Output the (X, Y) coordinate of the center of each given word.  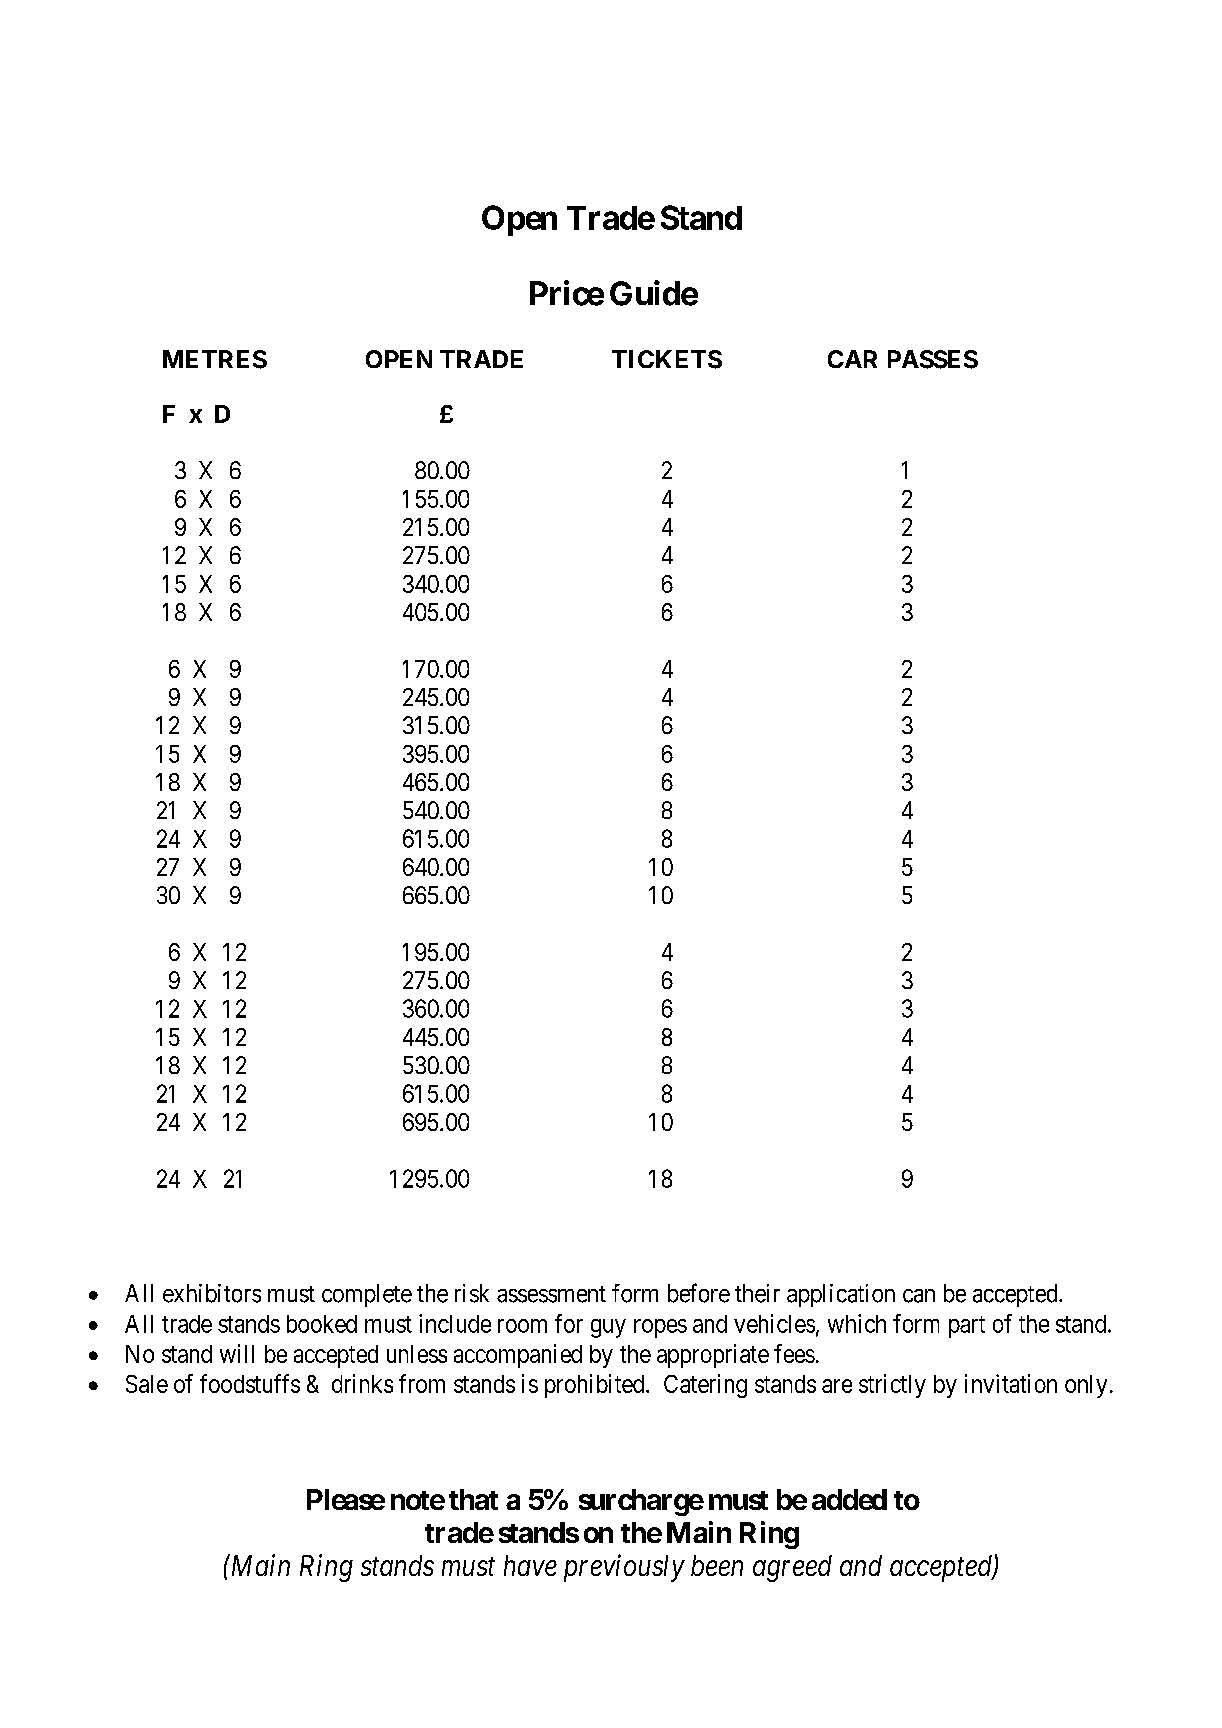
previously (624, 1568)
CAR (852, 359)
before (699, 1293)
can (919, 1296)
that (473, 1499)
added (849, 1499)
